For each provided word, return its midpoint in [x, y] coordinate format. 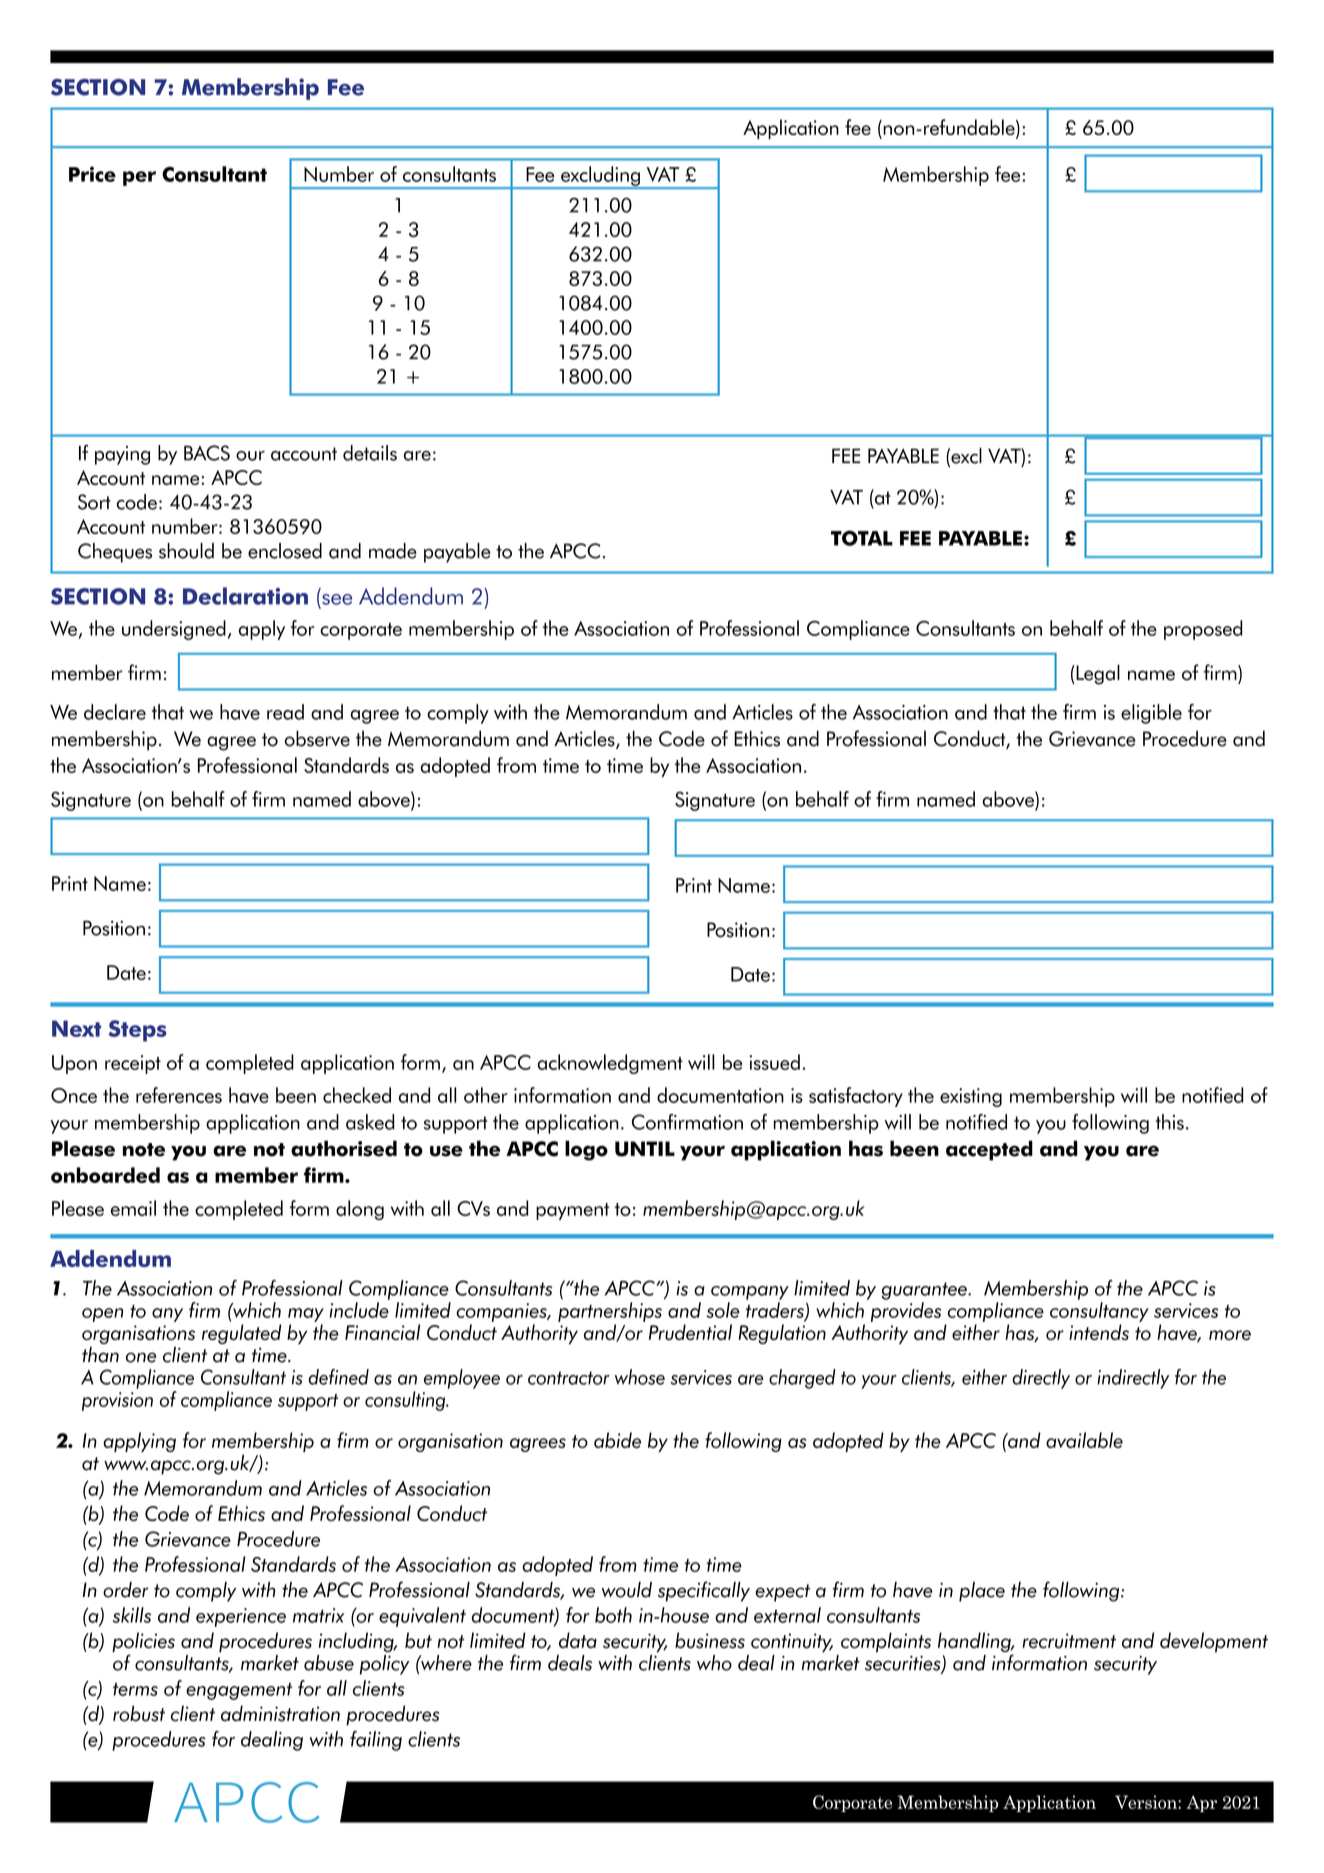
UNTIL [645, 1149]
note [144, 1150]
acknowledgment [610, 1064]
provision [117, 1401]
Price [92, 174]
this [1170, 1122]
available [1084, 1440]
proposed [1203, 630]
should [186, 551]
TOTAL [862, 538]
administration [280, 1713]
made [393, 551]
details [370, 453]
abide [617, 1440]
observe [317, 738]
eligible [1151, 714]
